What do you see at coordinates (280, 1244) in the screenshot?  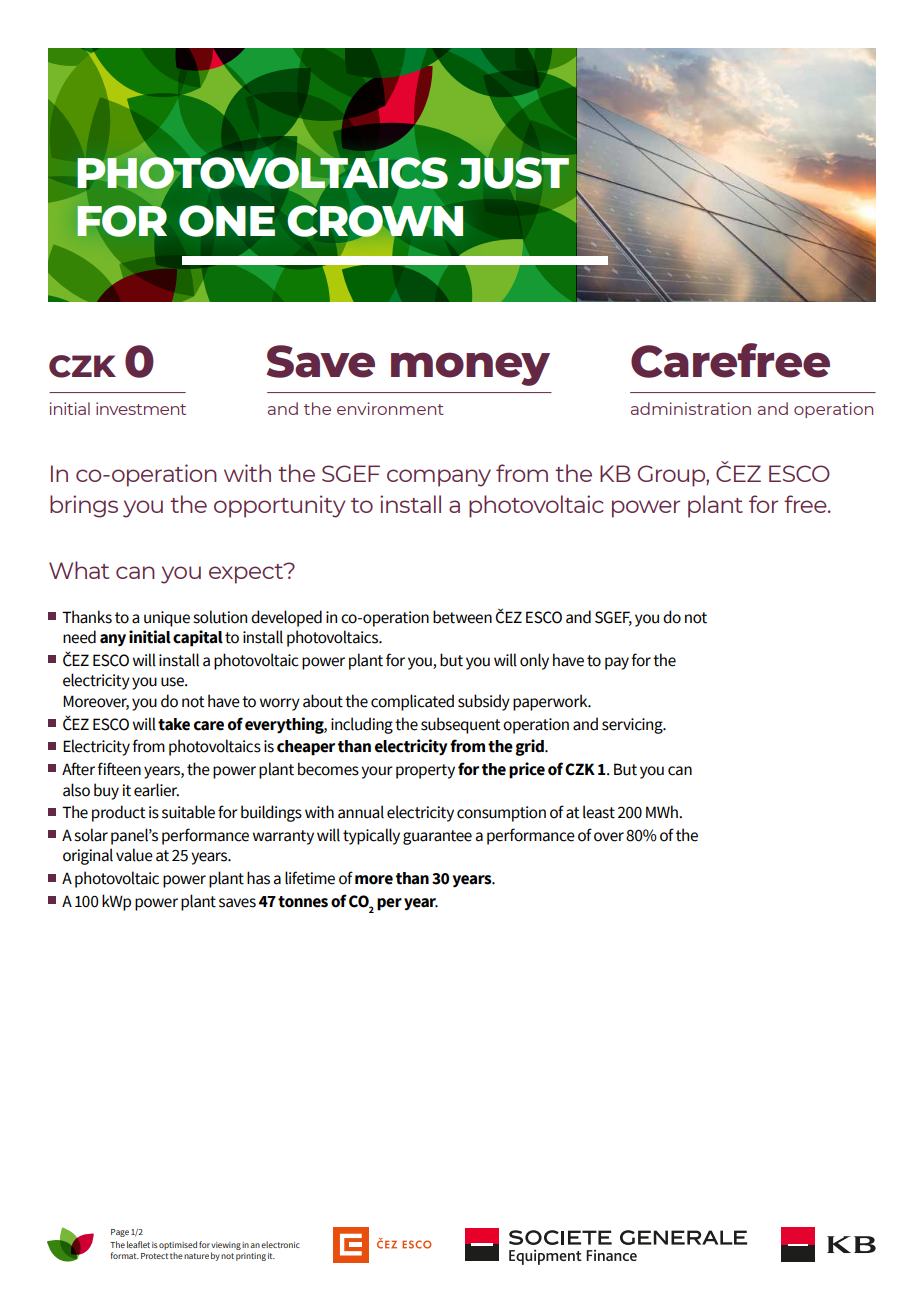 I see `electronic` at bounding box center [280, 1244].
